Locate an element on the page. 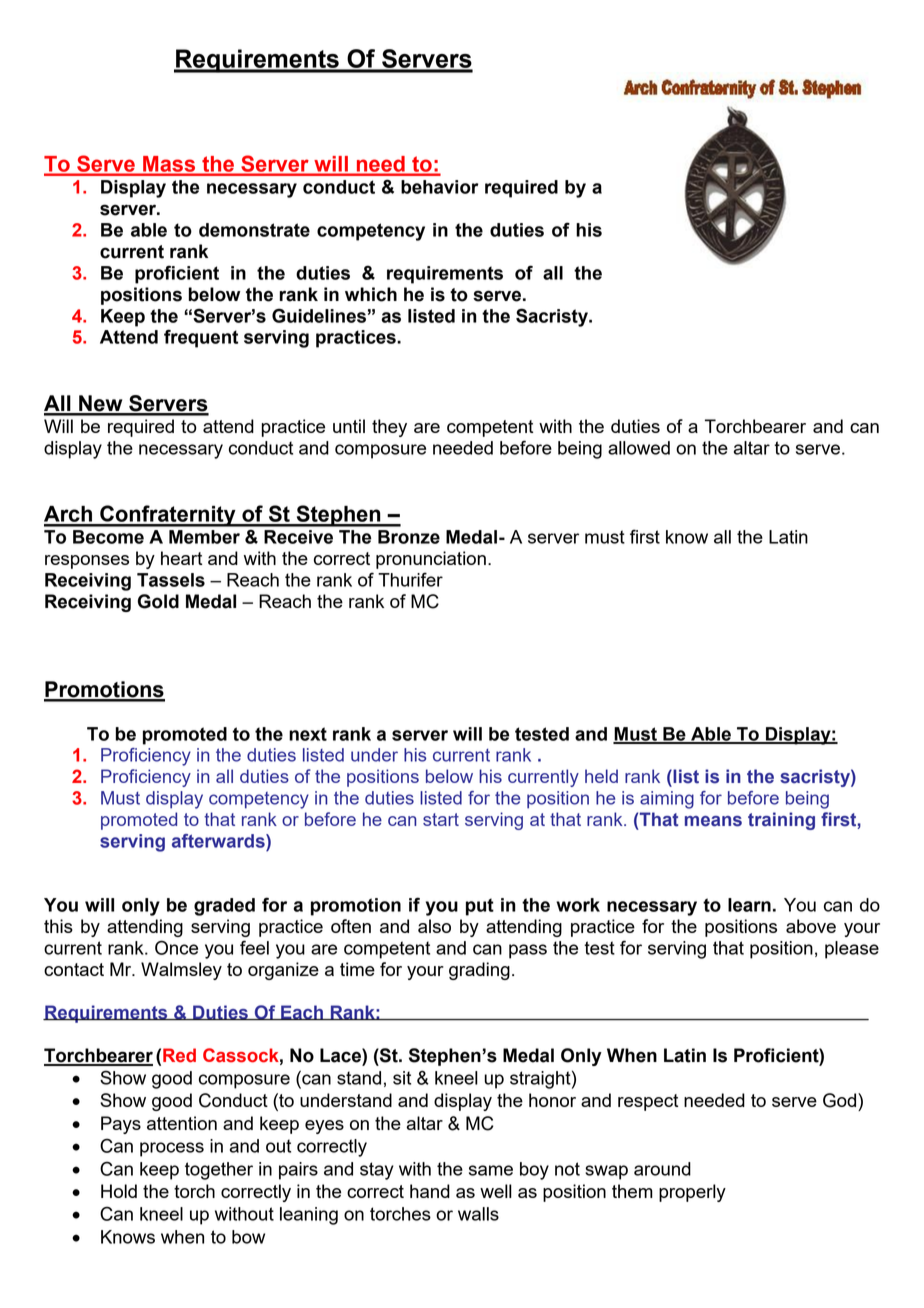 The image size is (924, 1308). allowed is located at coordinates (639, 448).
